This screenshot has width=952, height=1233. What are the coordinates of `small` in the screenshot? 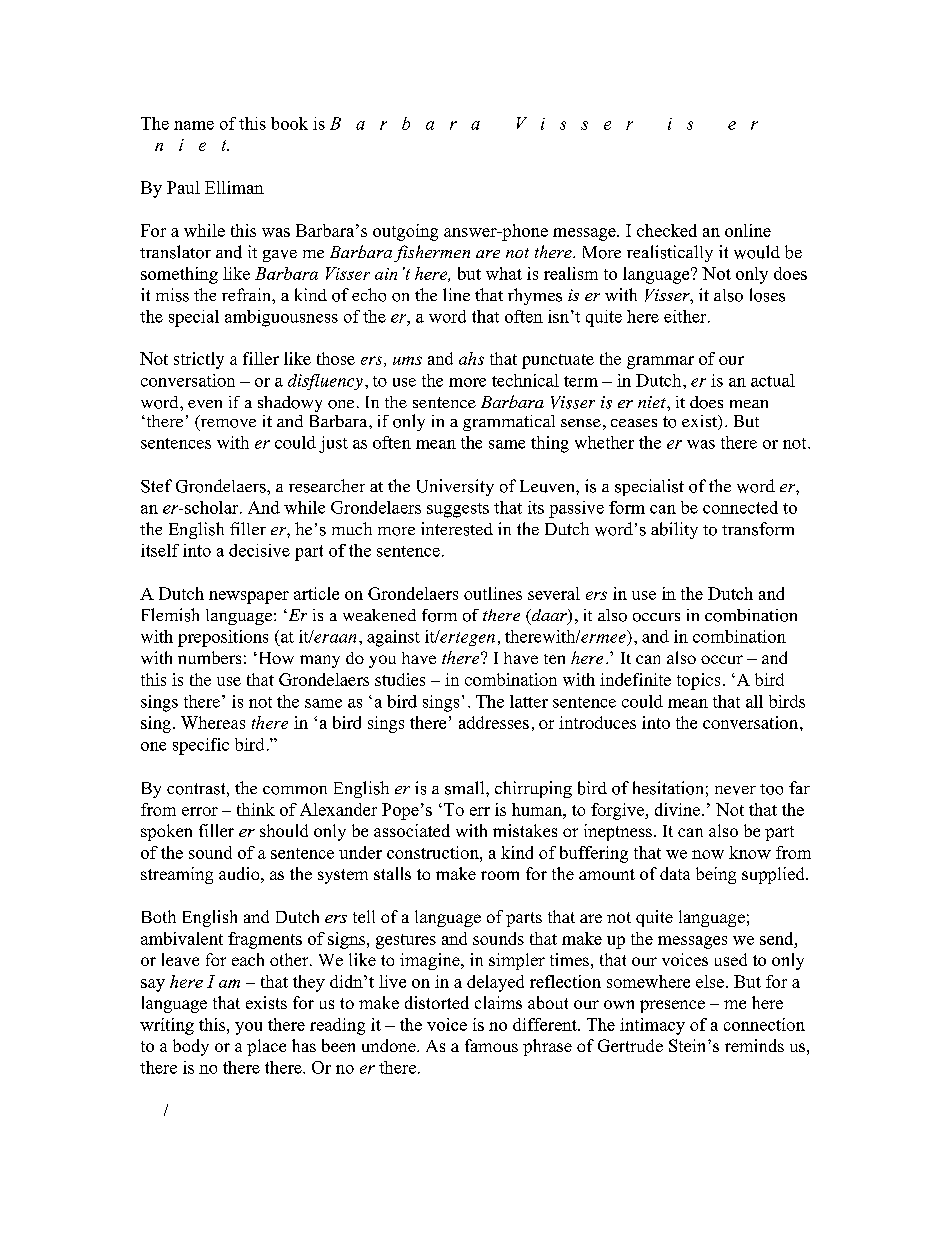 It's located at (466, 788).
